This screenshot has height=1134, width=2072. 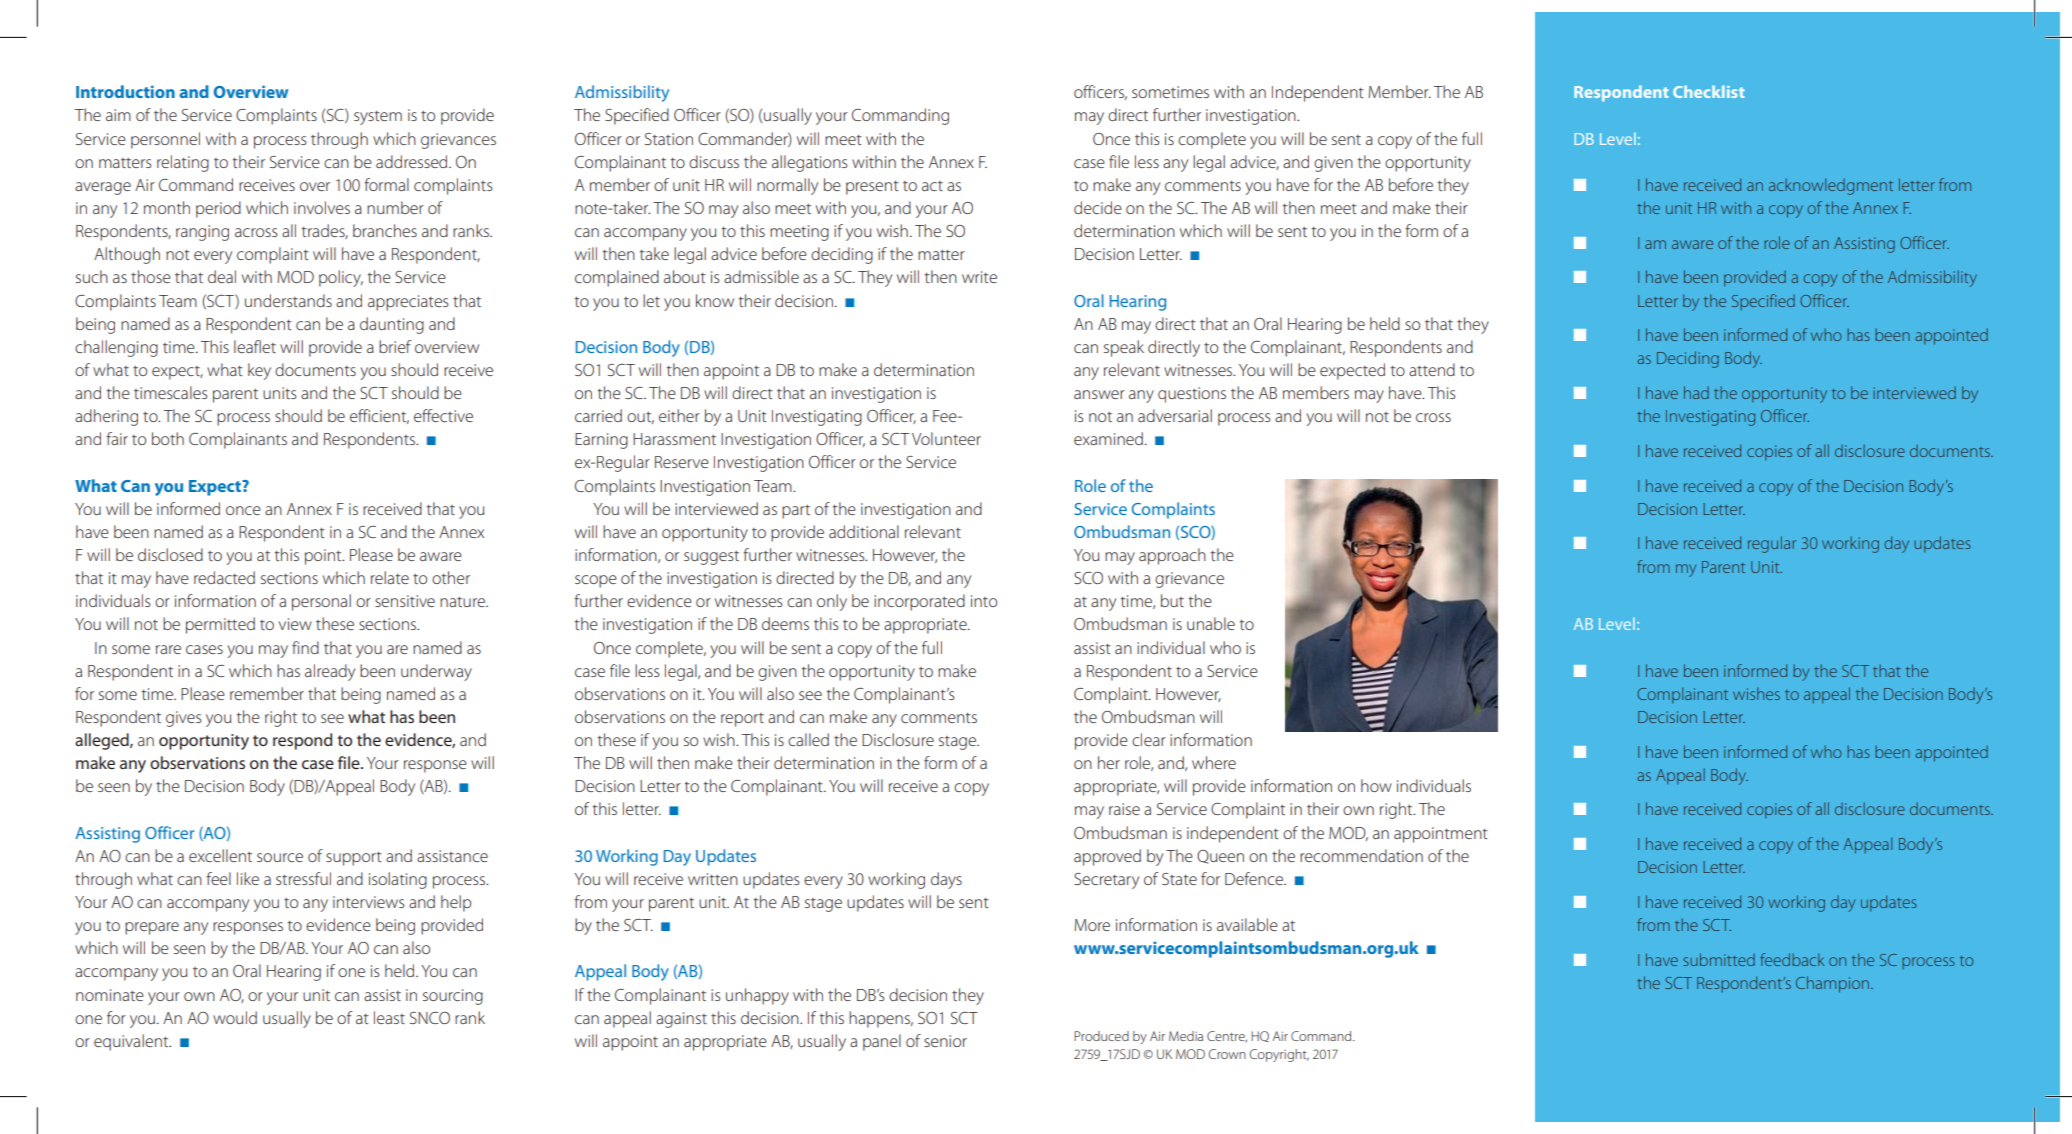 What do you see at coordinates (808, 739) in the screenshot?
I see `called` at bounding box center [808, 739].
